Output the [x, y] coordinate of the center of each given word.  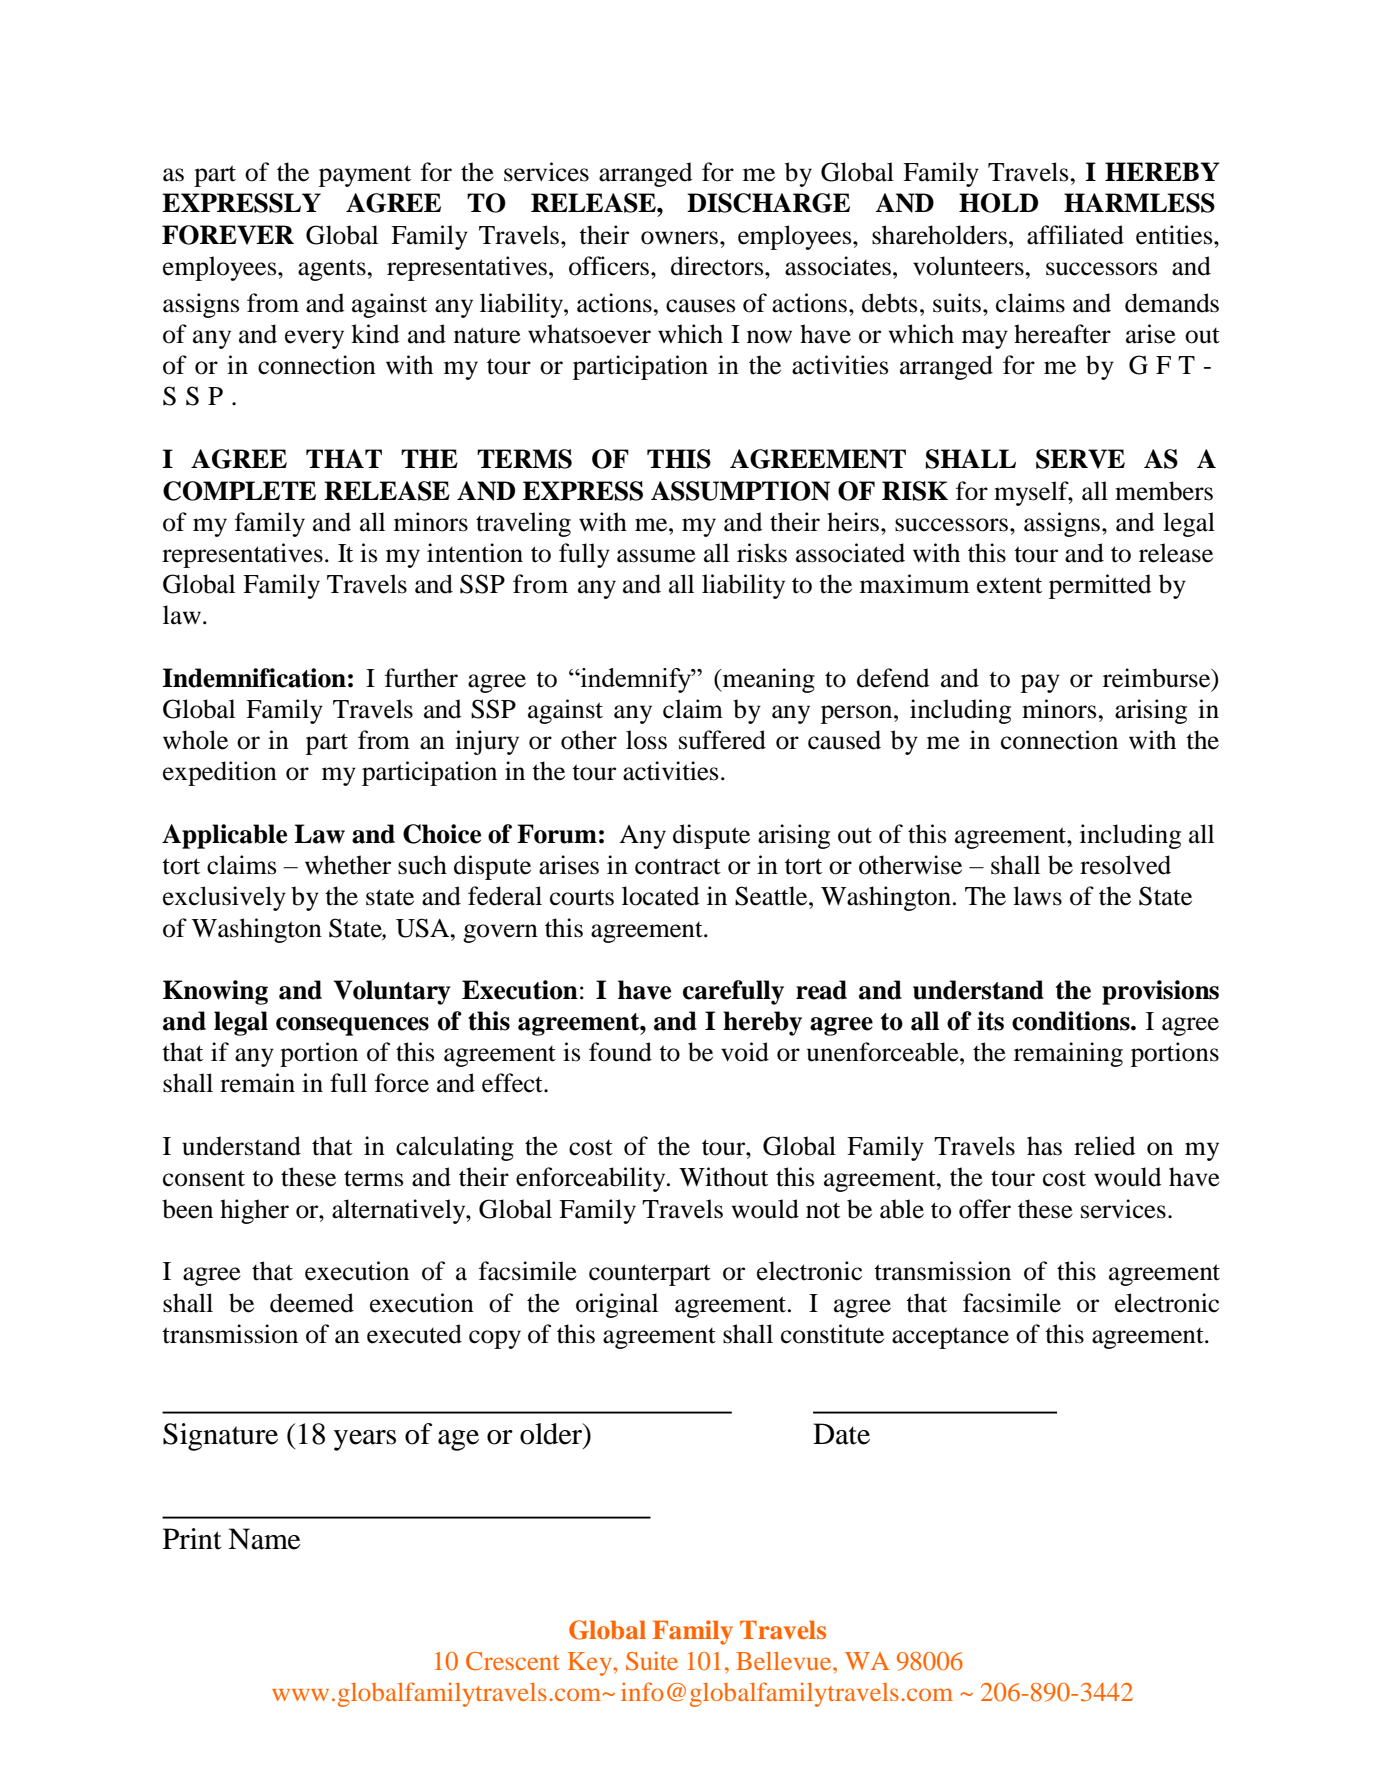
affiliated [1075, 235]
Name [264, 1539]
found [620, 1052]
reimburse [1158, 679]
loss [646, 740]
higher [254, 1211]
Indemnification [254, 678]
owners [679, 238]
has [1044, 1146]
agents [333, 270]
